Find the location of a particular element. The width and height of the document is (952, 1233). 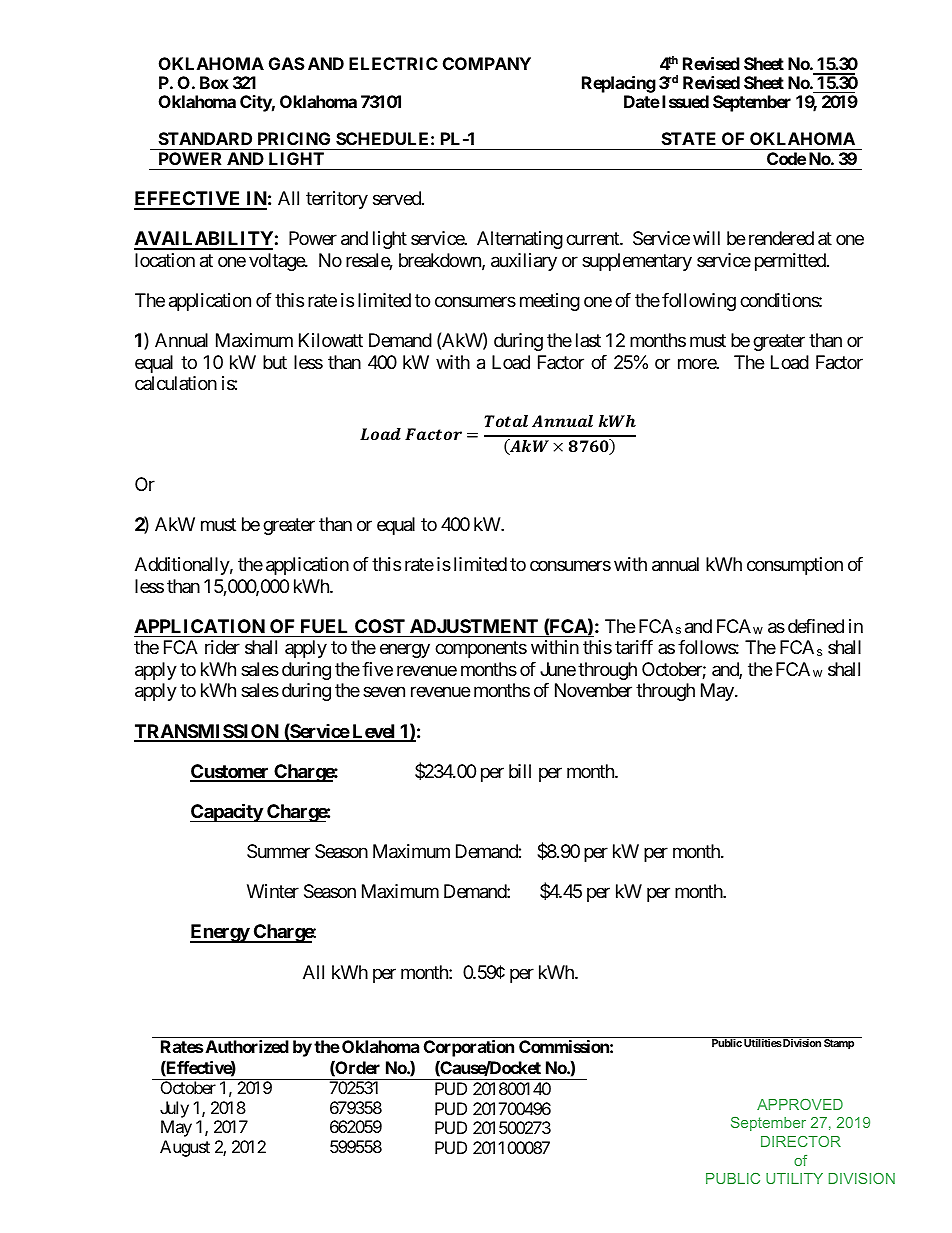

DIRECTOR is located at coordinates (801, 1141).
